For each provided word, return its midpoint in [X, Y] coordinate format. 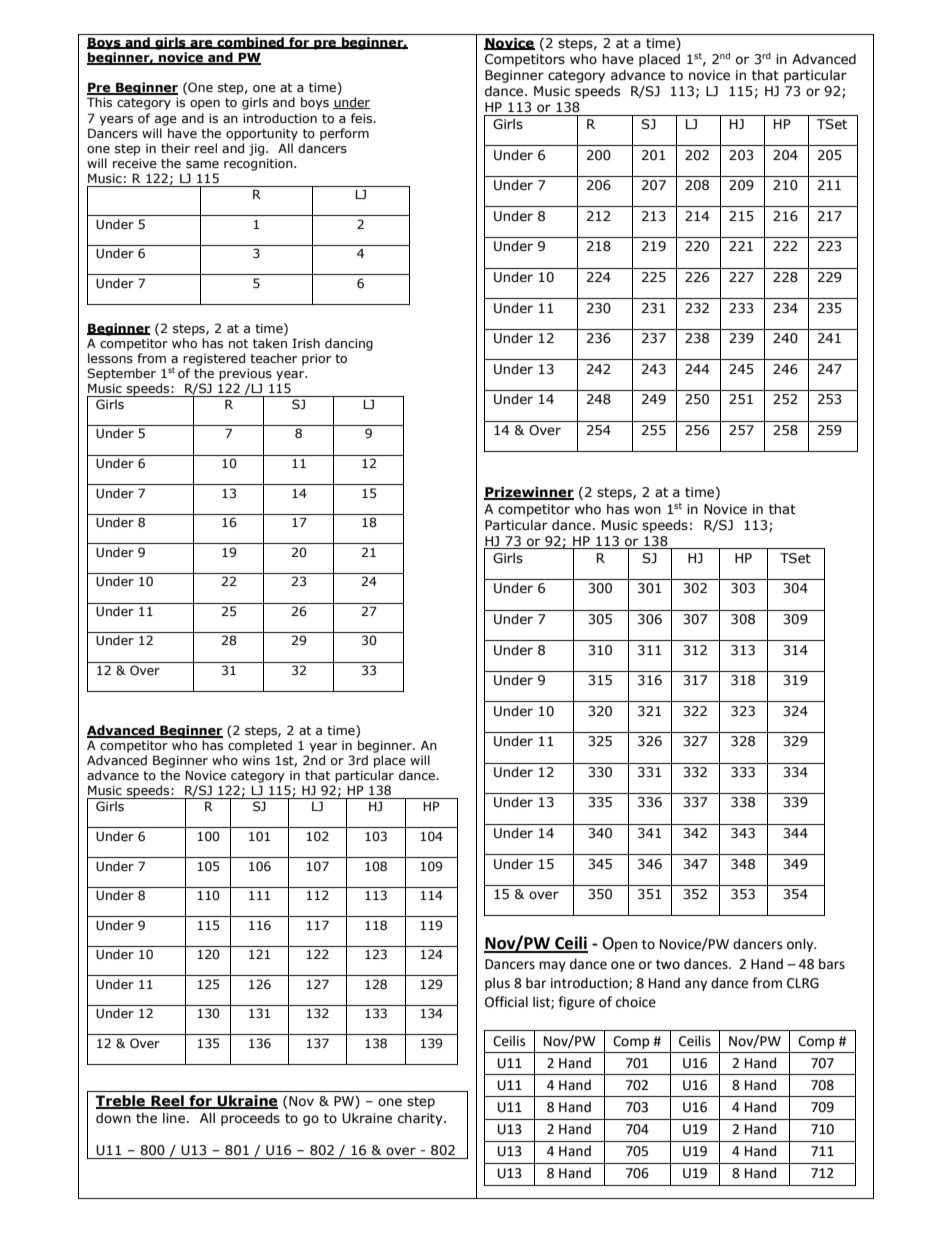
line [174, 1118]
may [552, 966]
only [801, 945]
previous [245, 375]
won [647, 510]
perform [344, 134]
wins [256, 761]
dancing [349, 344]
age [166, 121]
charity [421, 1119]
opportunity [262, 135]
